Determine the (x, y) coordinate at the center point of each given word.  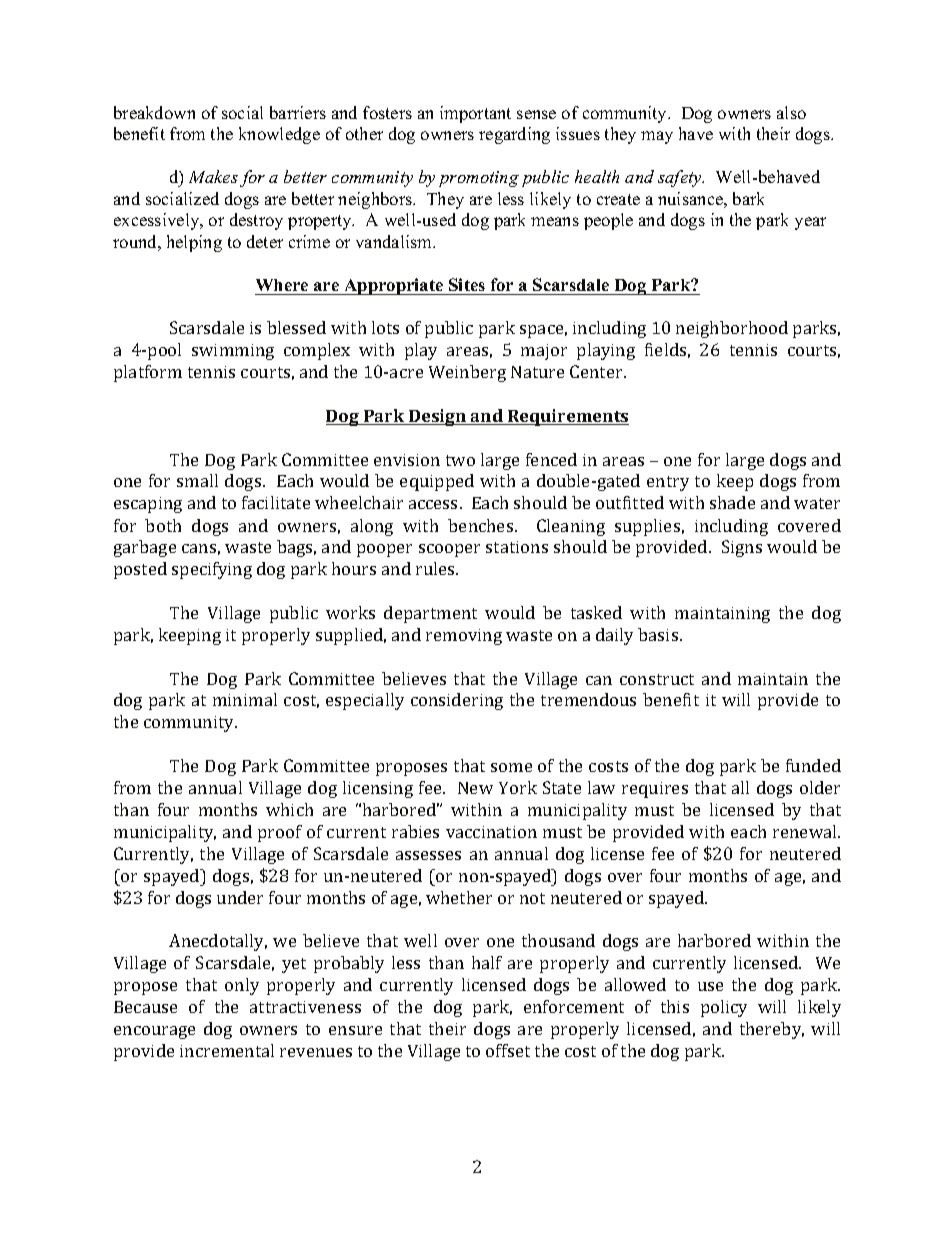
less (511, 198)
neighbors (376, 200)
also (791, 112)
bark (748, 198)
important (475, 114)
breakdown (154, 112)
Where (282, 285)
